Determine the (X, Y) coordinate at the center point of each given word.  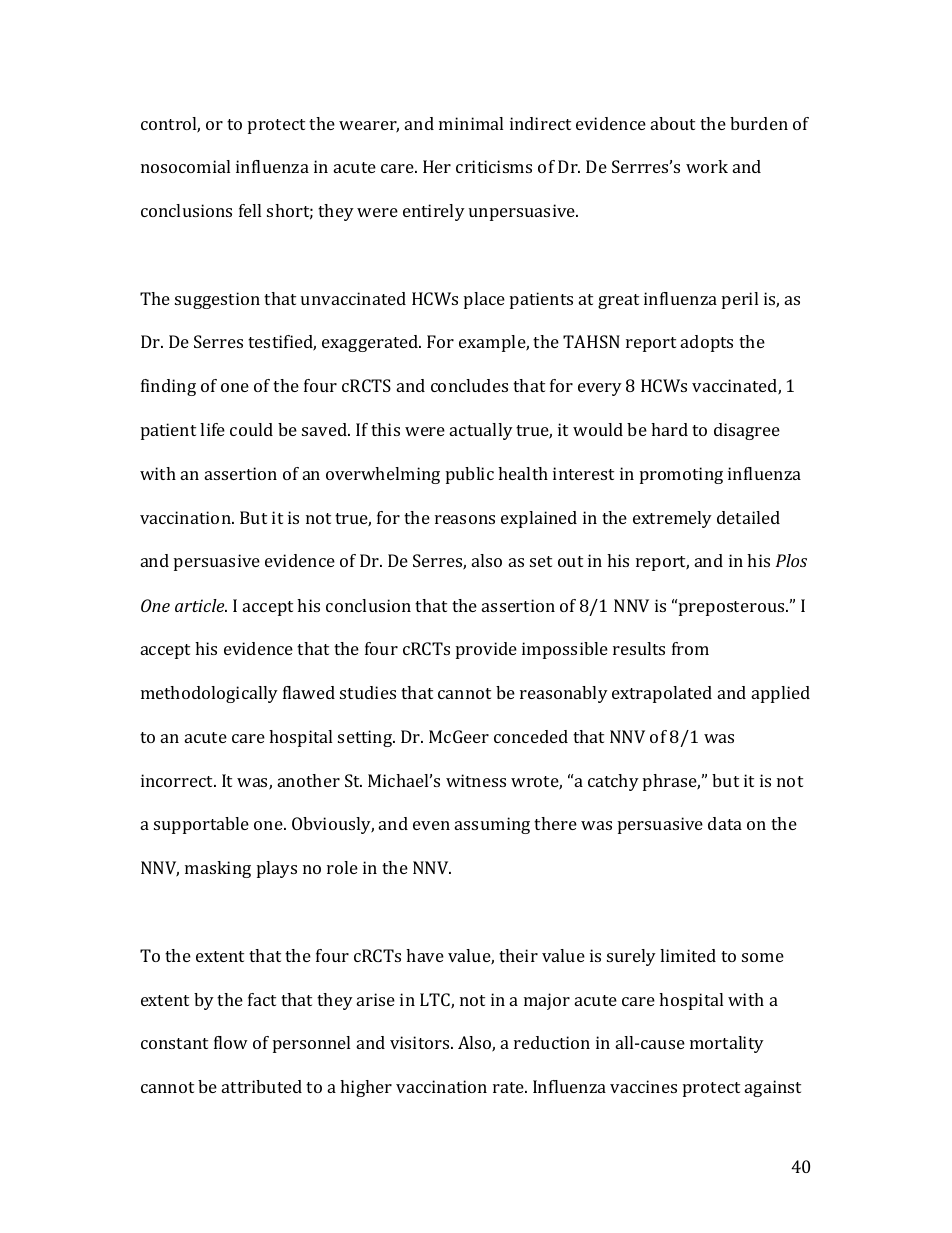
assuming (492, 825)
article (201, 605)
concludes (469, 385)
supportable (201, 825)
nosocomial (185, 166)
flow (231, 1042)
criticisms (494, 166)
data (725, 823)
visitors (421, 1042)
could (251, 429)
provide (486, 650)
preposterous (733, 608)
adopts (707, 343)
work (707, 166)
